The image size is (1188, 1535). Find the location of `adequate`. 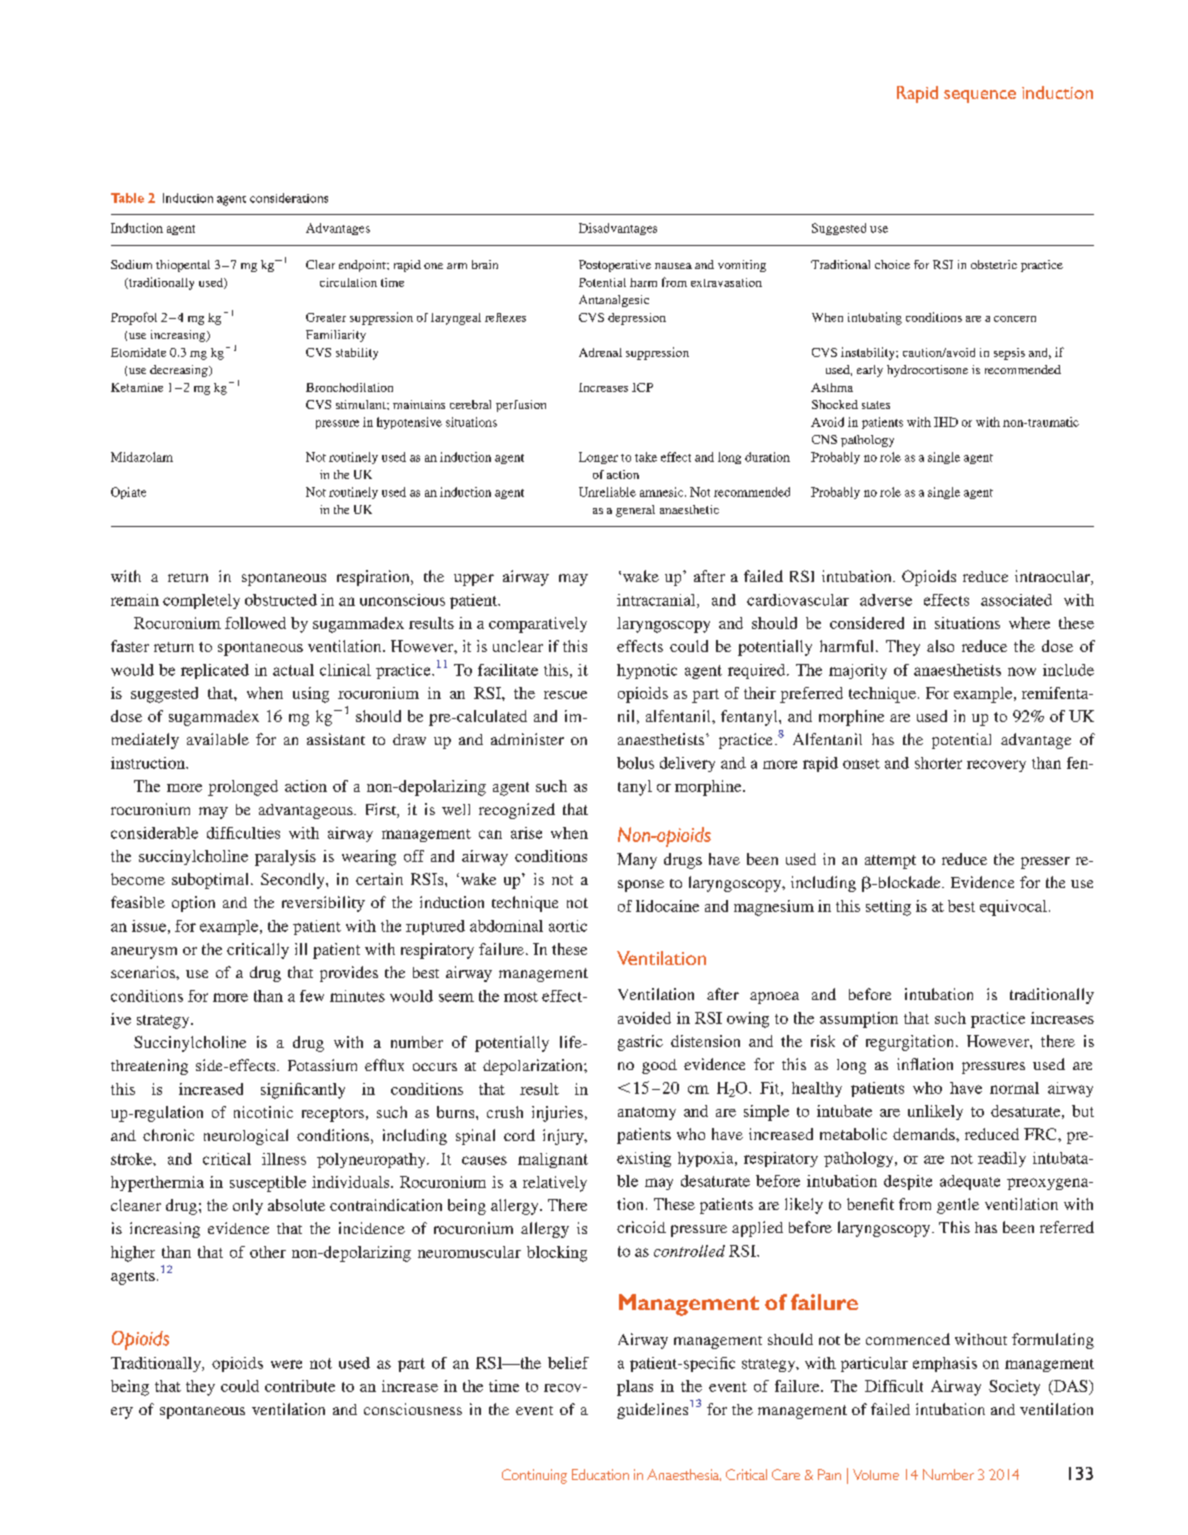

adequate is located at coordinates (970, 1182).
